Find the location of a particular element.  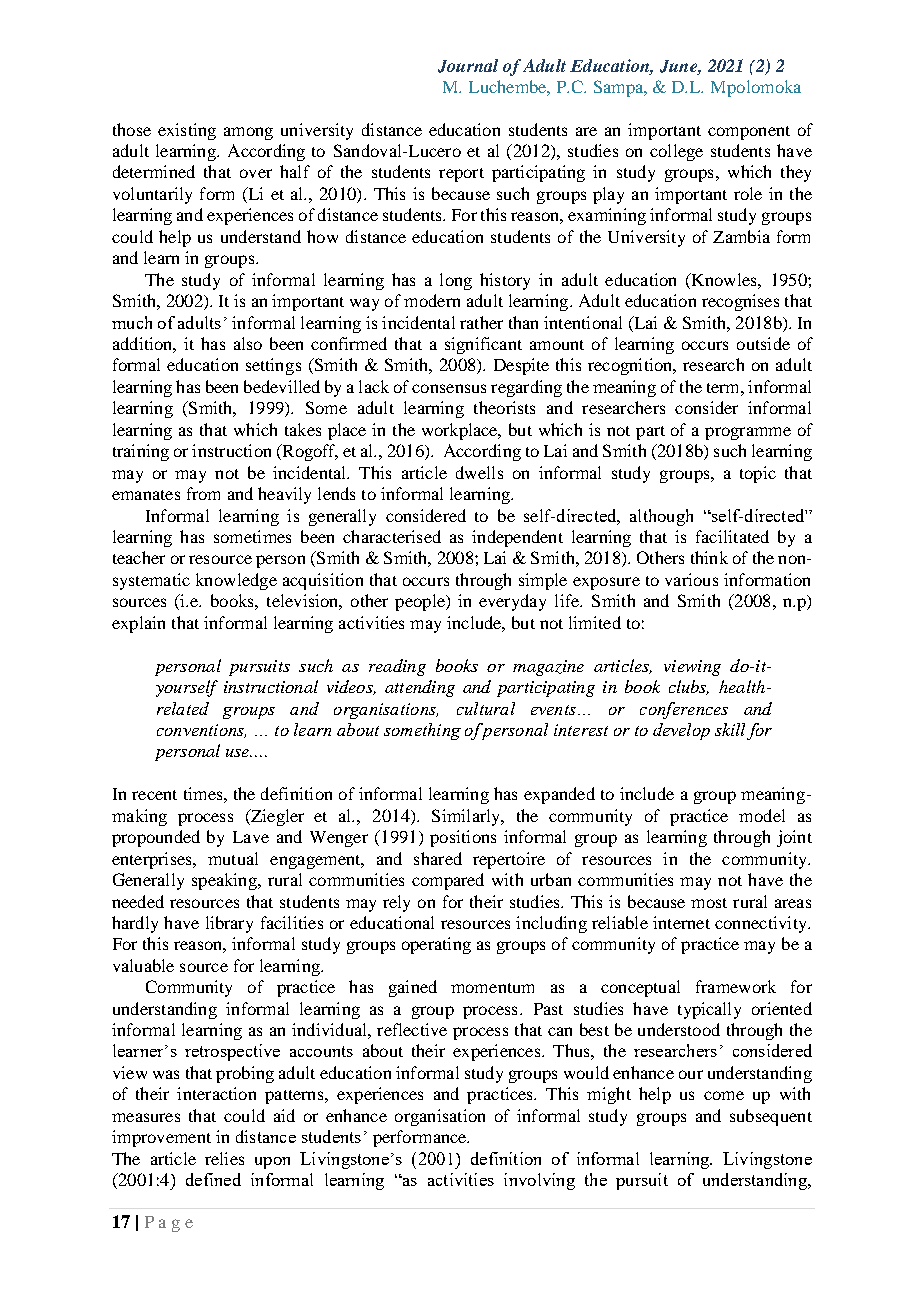

explain is located at coordinates (138, 624).
